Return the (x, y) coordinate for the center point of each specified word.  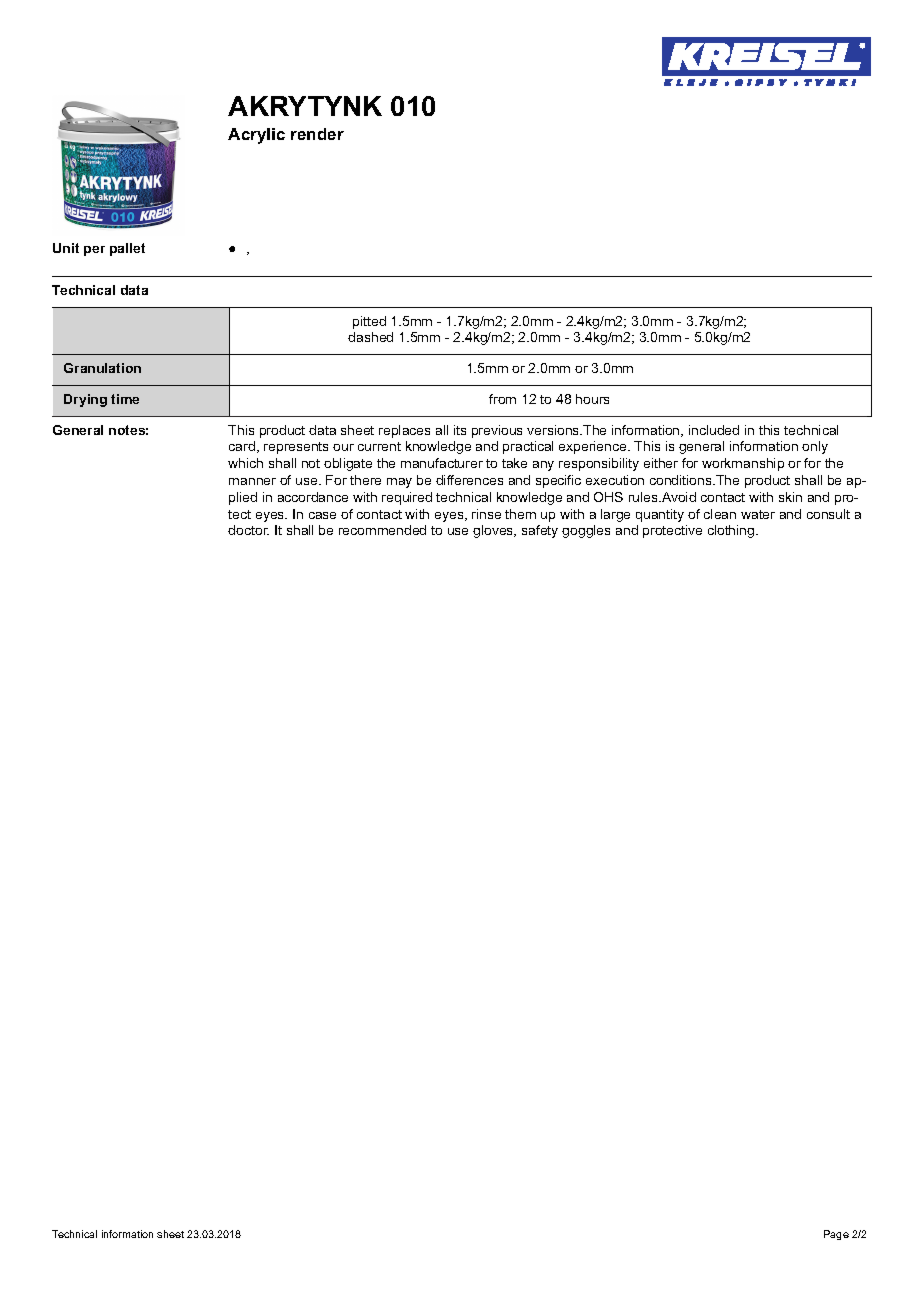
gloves (494, 531)
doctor (248, 530)
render (317, 134)
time (125, 399)
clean (720, 514)
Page (836, 1235)
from (502, 399)
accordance (313, 497)
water (758, 514)
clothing (732, 531)
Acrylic (256, 136)
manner (252, 481)
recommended (382, 530)
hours (592, 399)
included (714, 430)
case (322, 515)
